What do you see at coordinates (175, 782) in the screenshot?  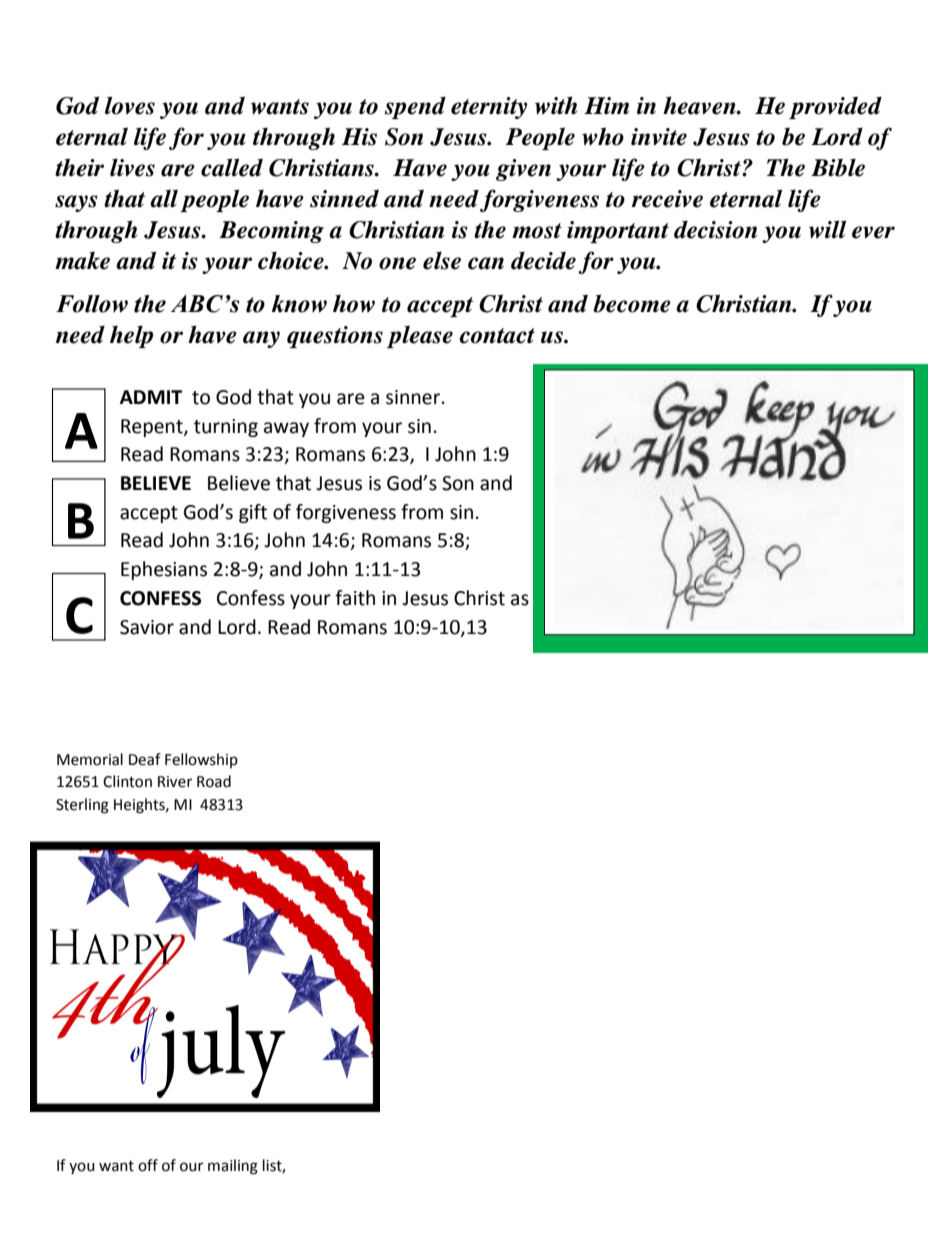 I see `River` at bounding box center [175, 782].
